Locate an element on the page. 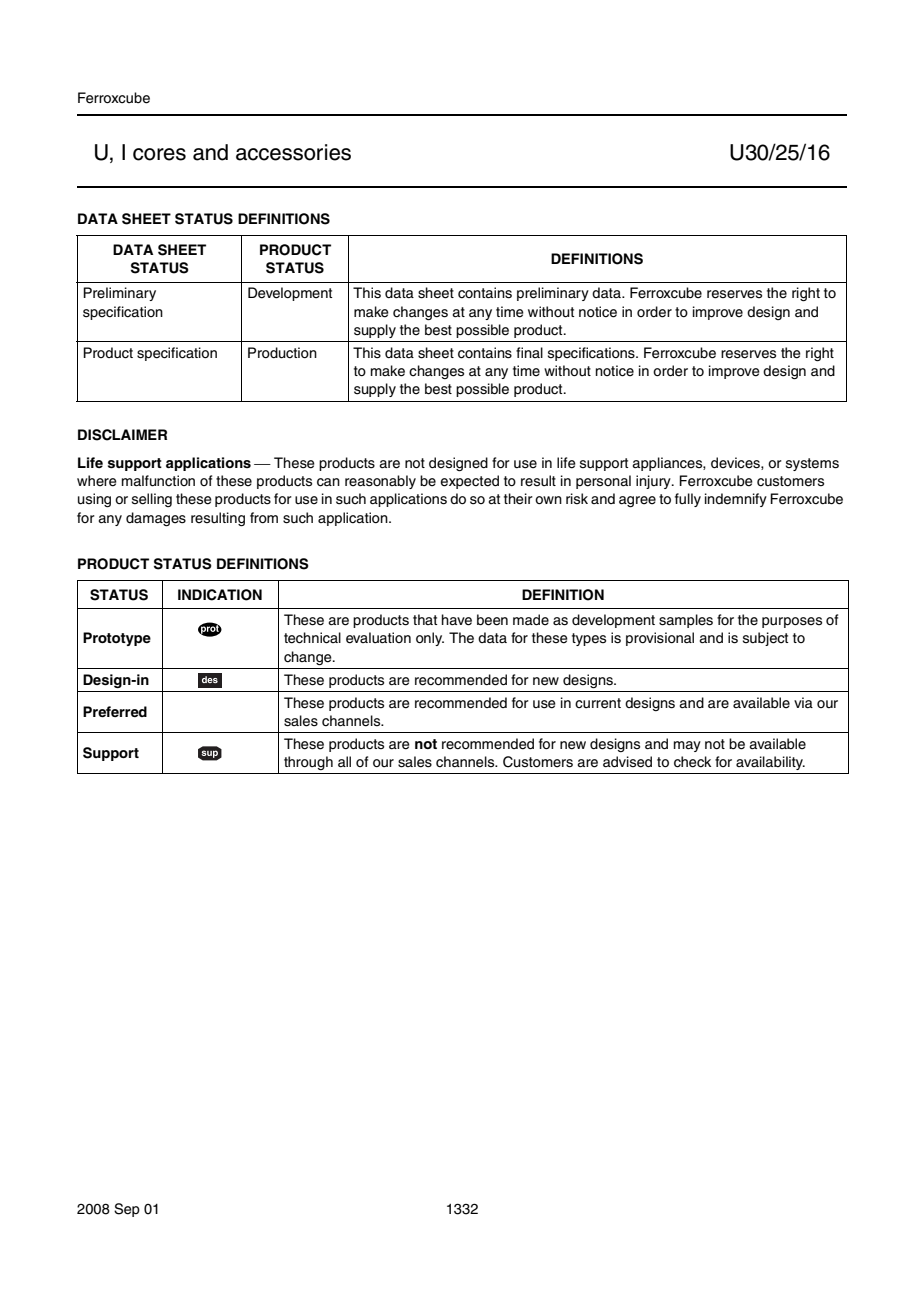 Image resolution: width=924 pixels, height=1308 pixels. check is located at coordinates (692, 762).
